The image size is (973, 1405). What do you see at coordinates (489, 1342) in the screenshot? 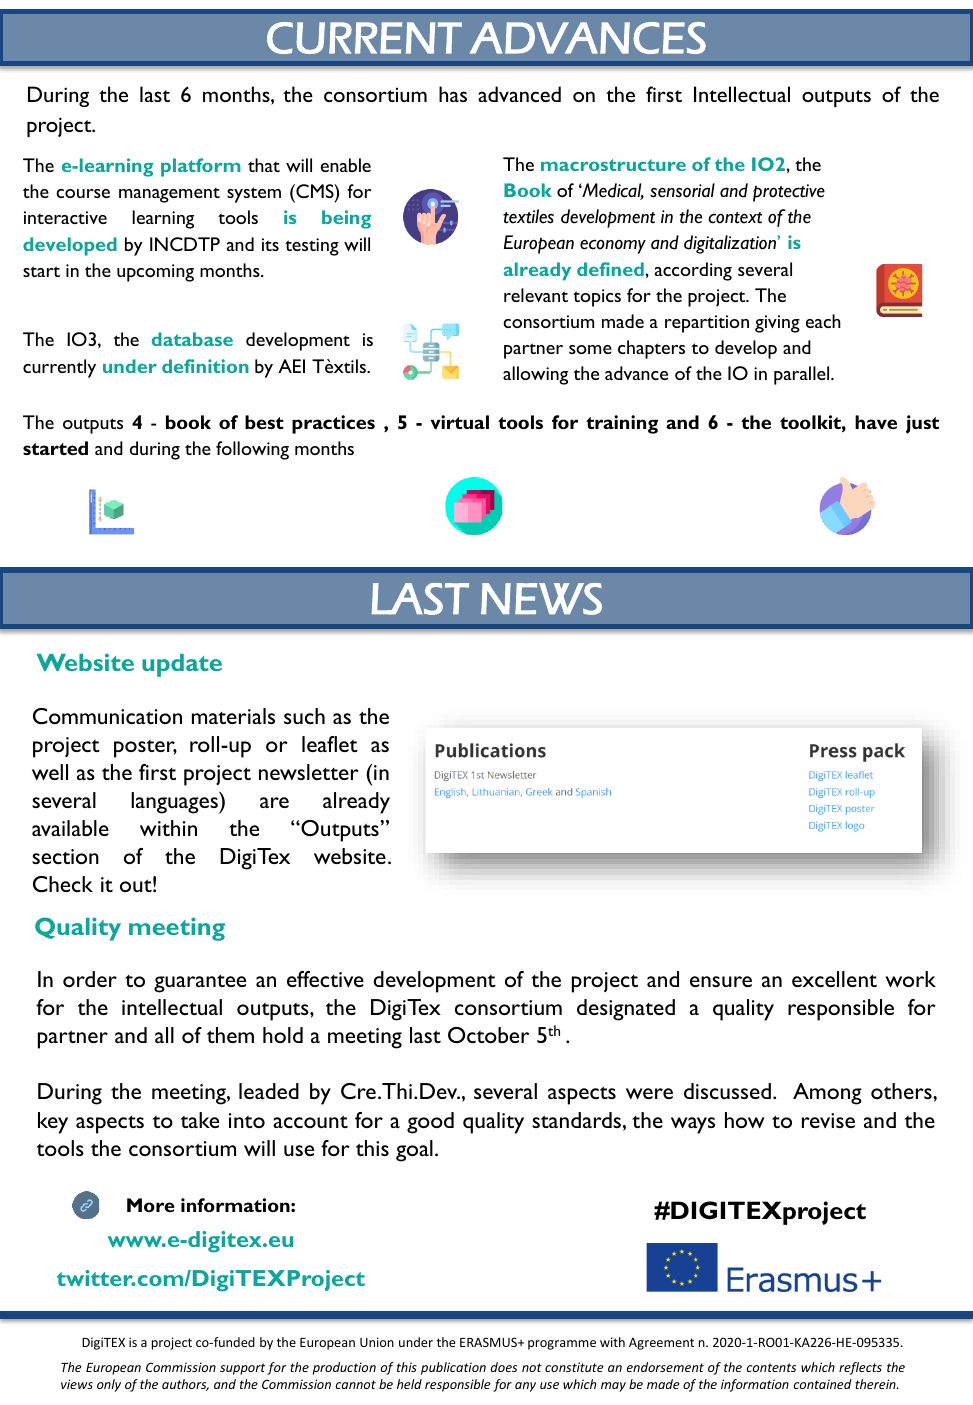
I see `ERASMUS` at bounding box center [489, 1342].
